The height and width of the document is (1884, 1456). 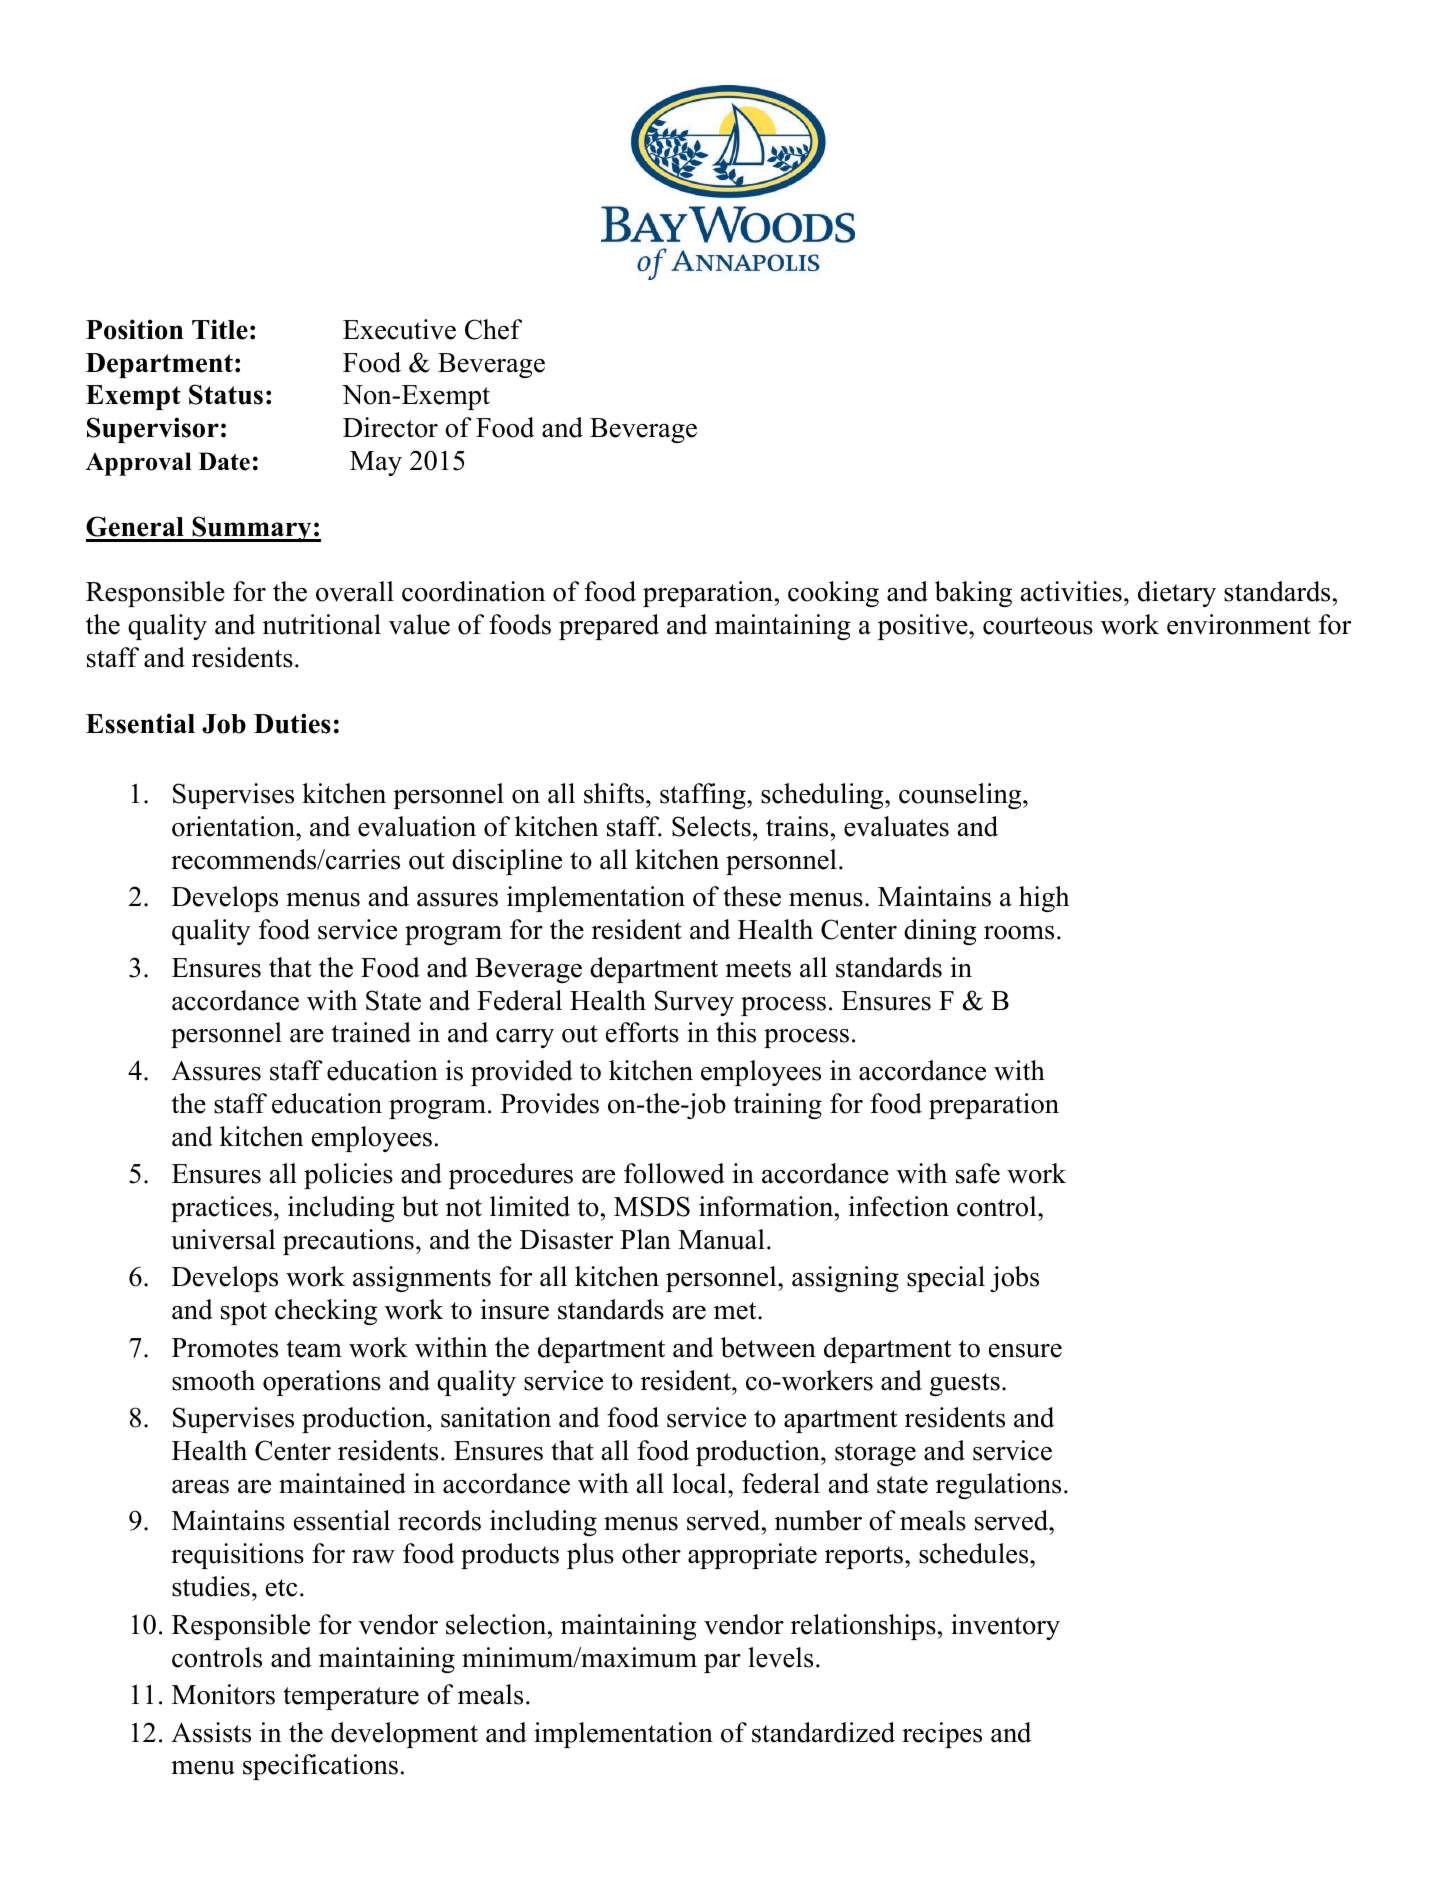 What do you see at coordinates (1071, 591) in the document?
I see `activities` at bounding box center [1071, 591].
